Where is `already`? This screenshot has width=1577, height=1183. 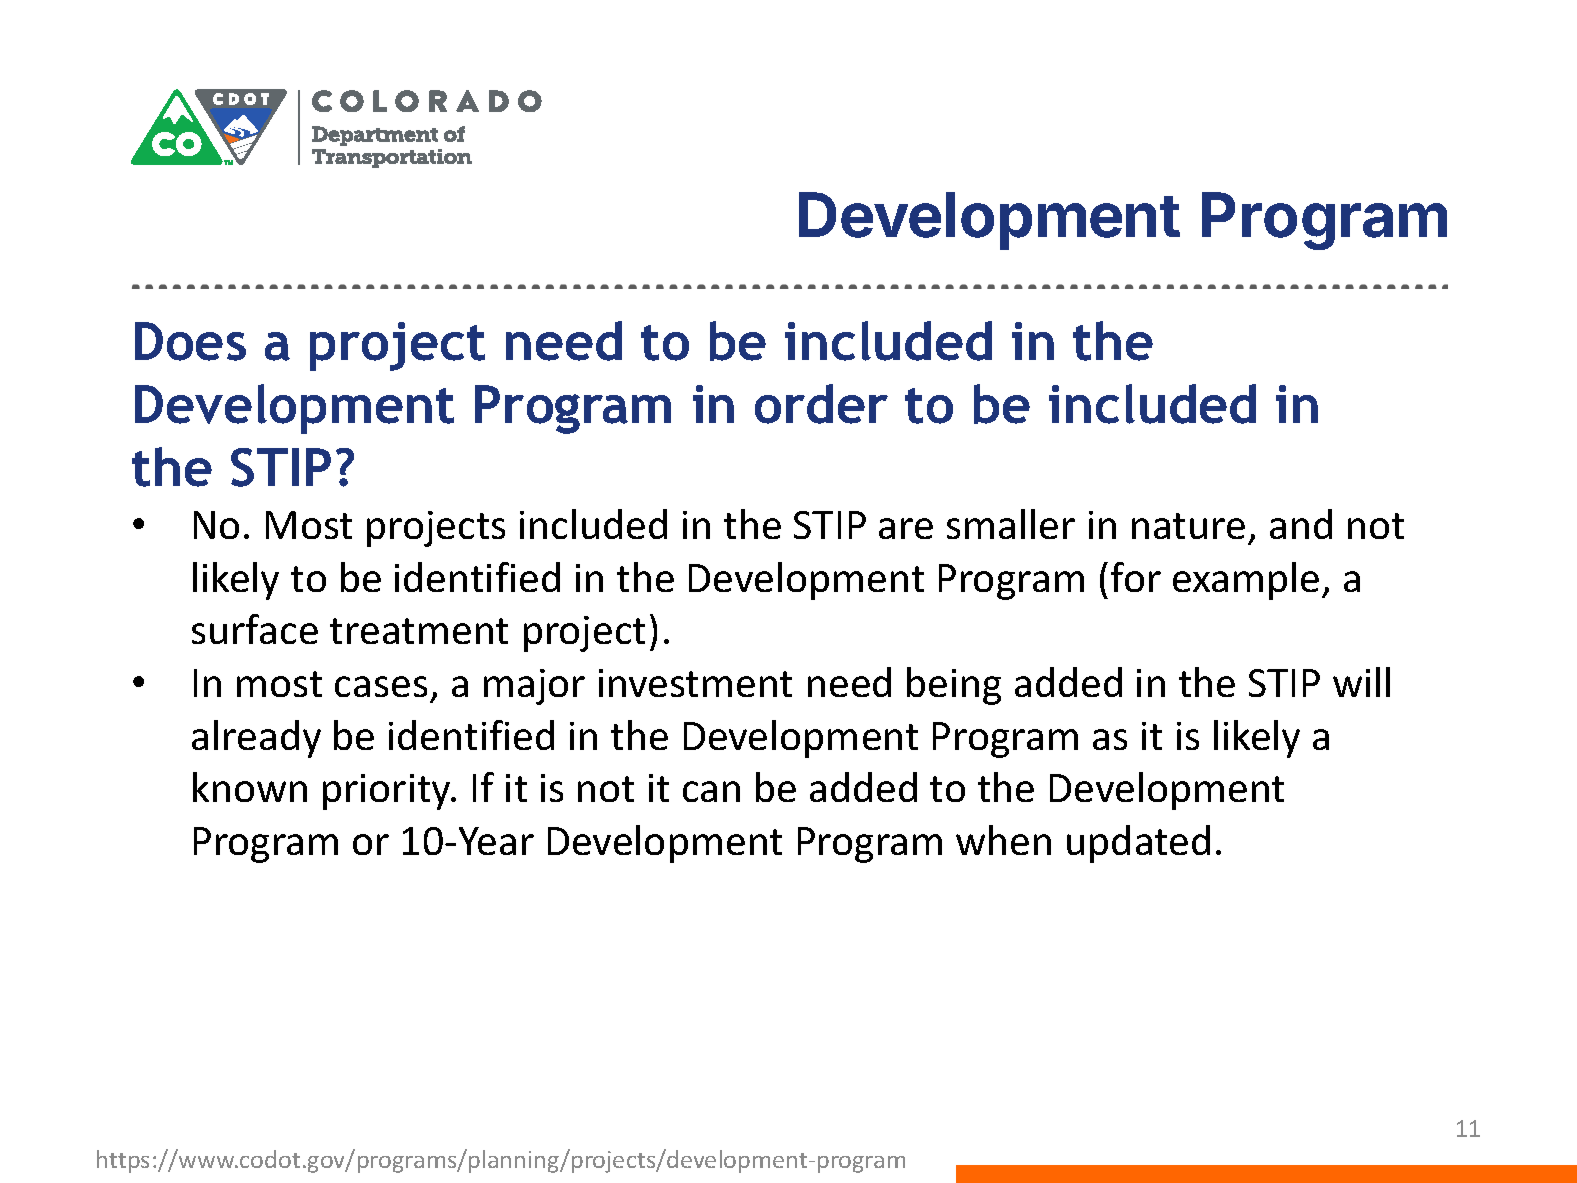 already is located at coordinates (256, 739).
